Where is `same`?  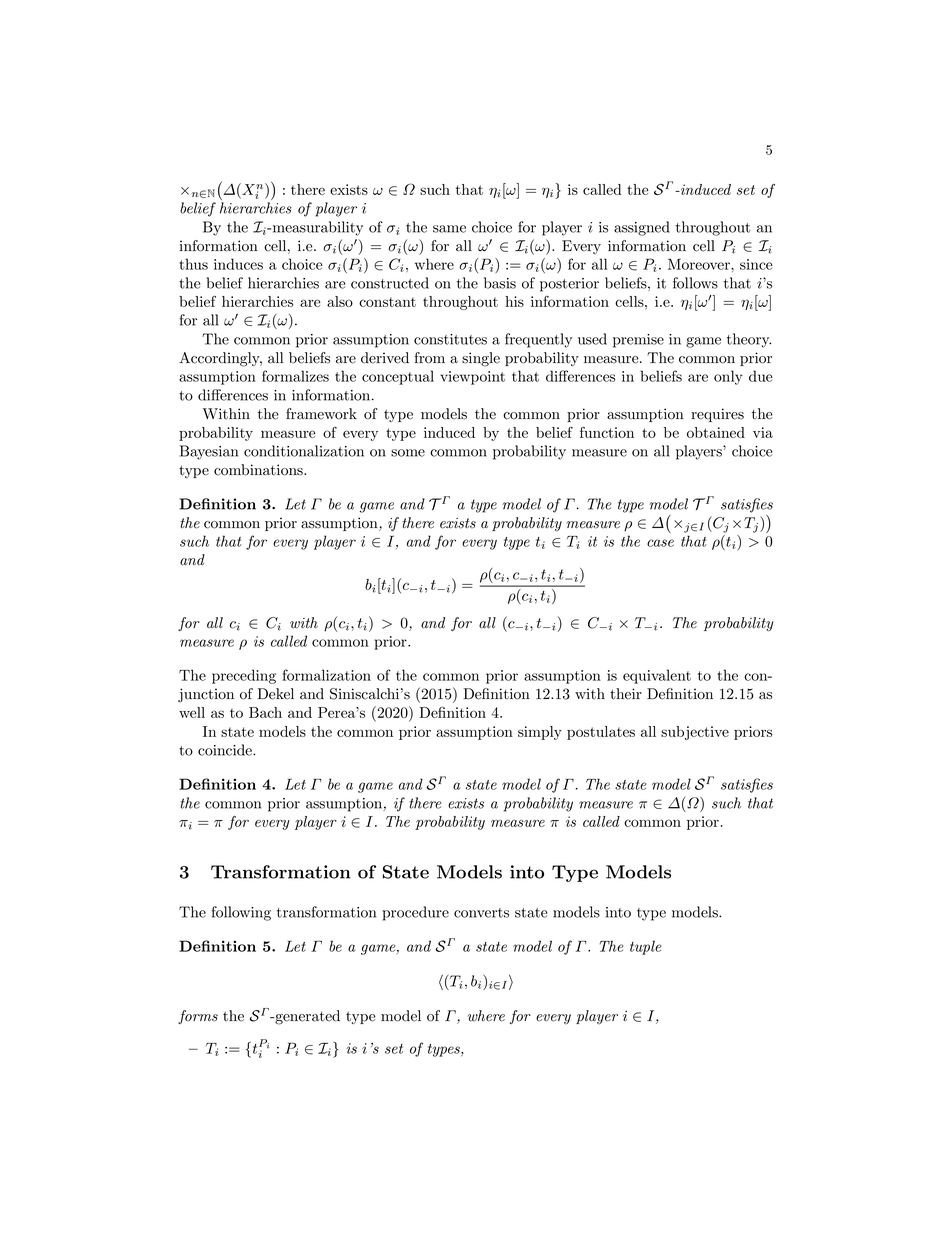 same is located at coordinates (449, 229).
